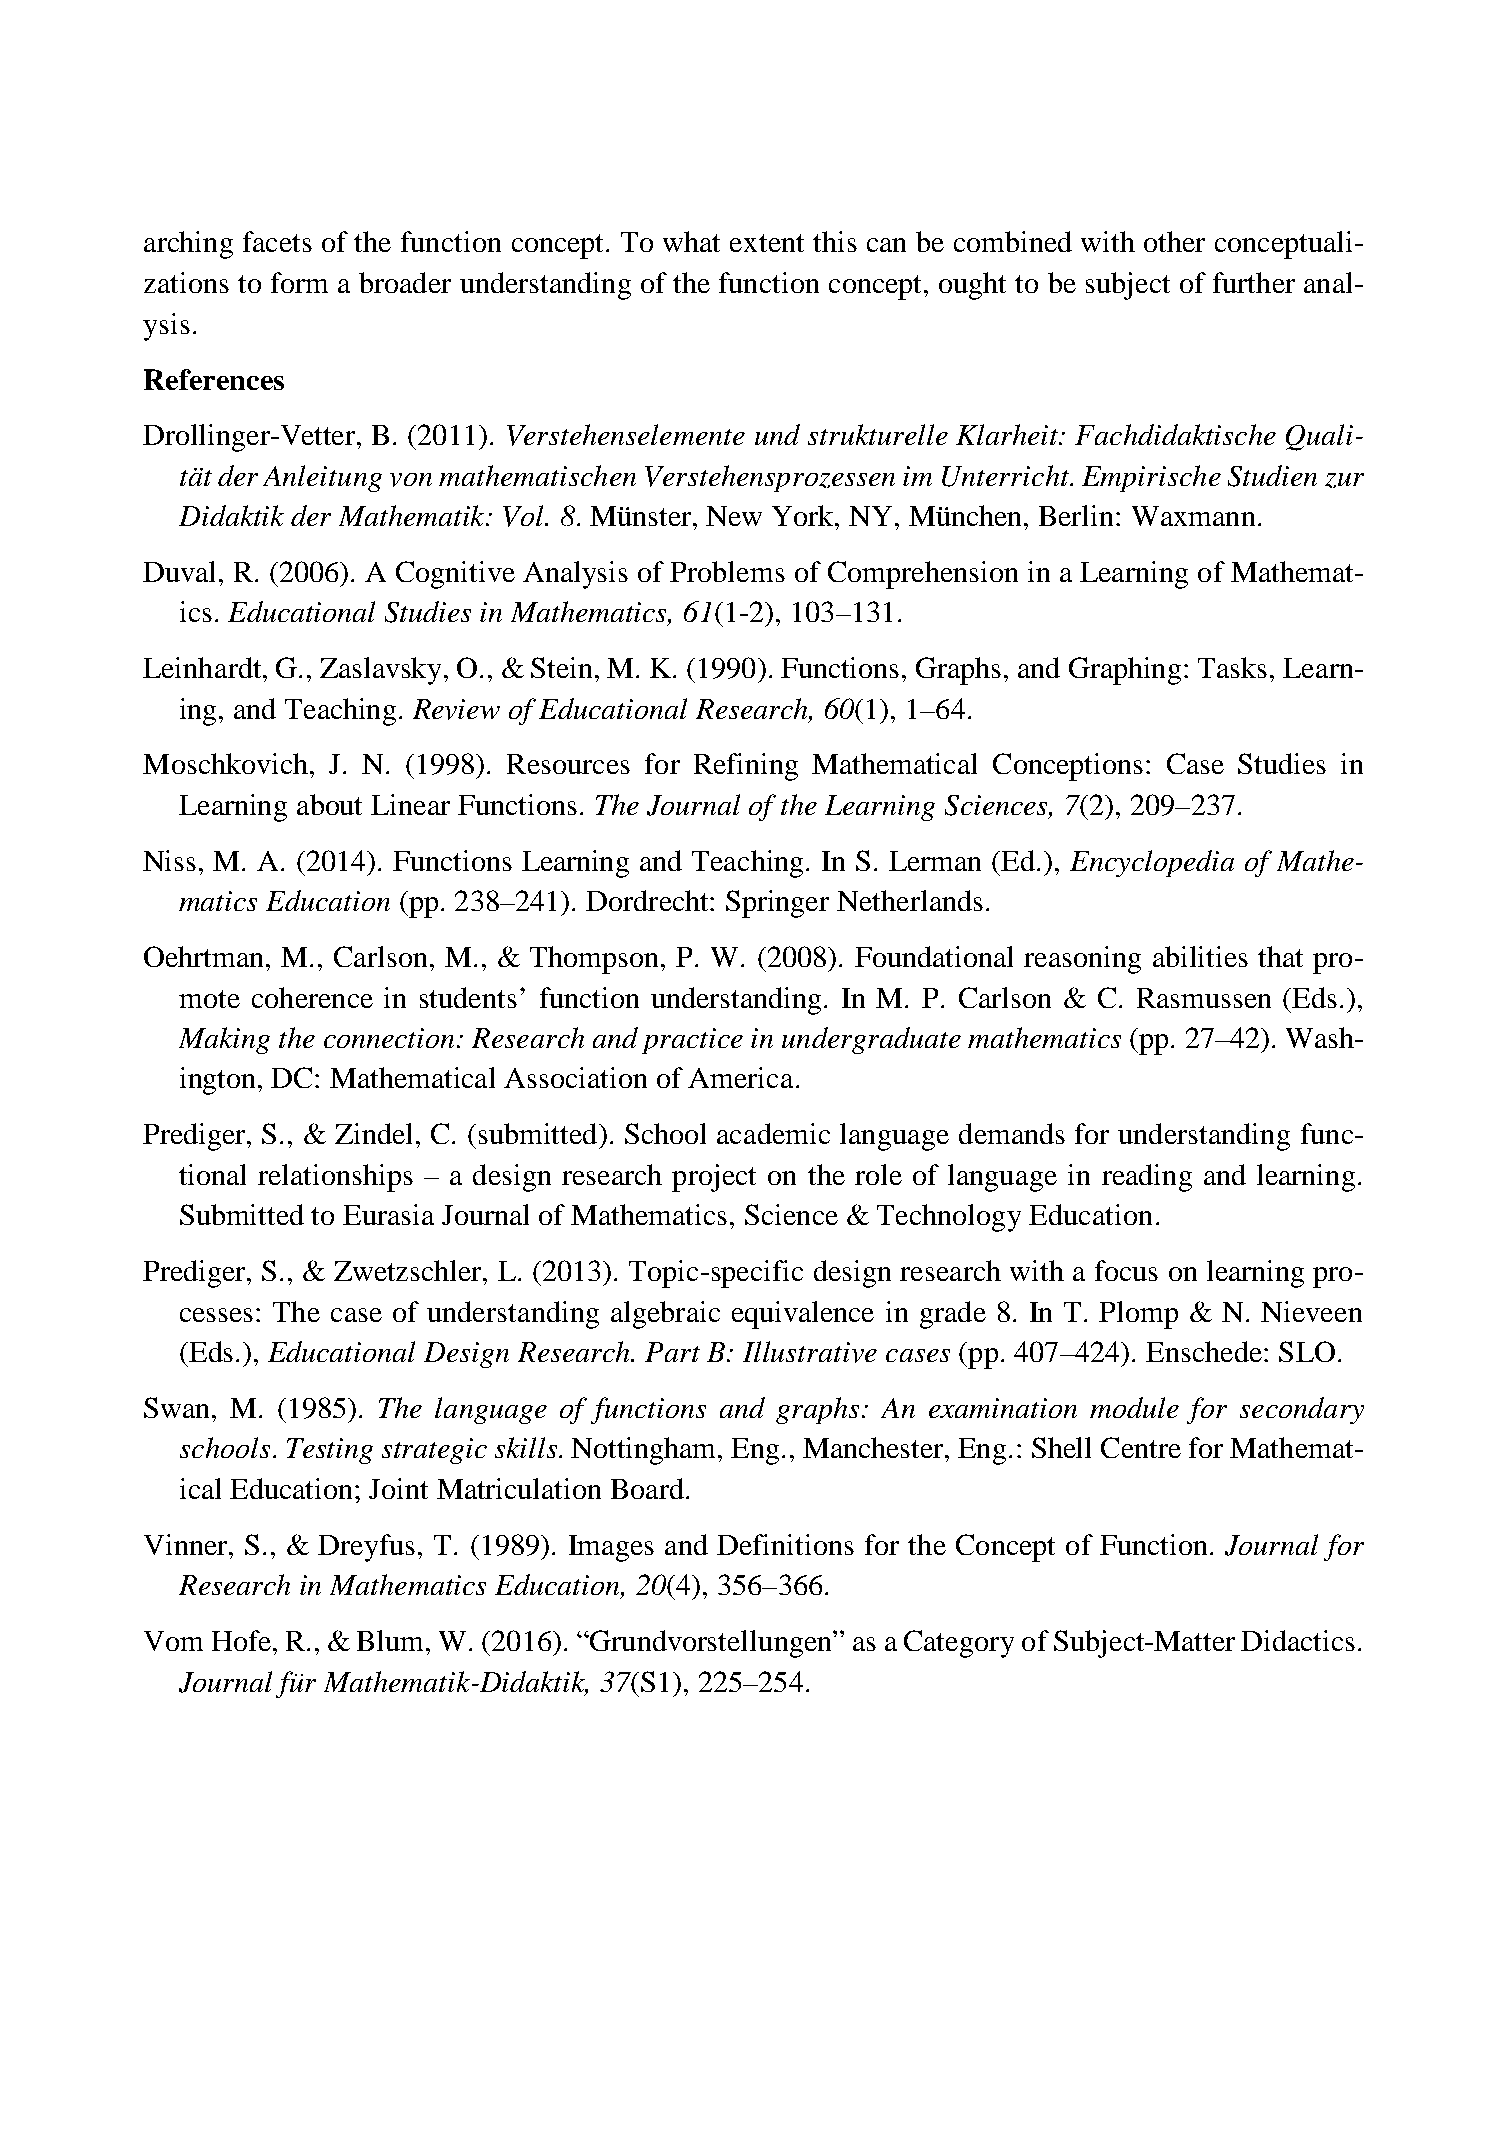 The image size is (1508, 2133). I want to click on Category, so click(959, 1644).
